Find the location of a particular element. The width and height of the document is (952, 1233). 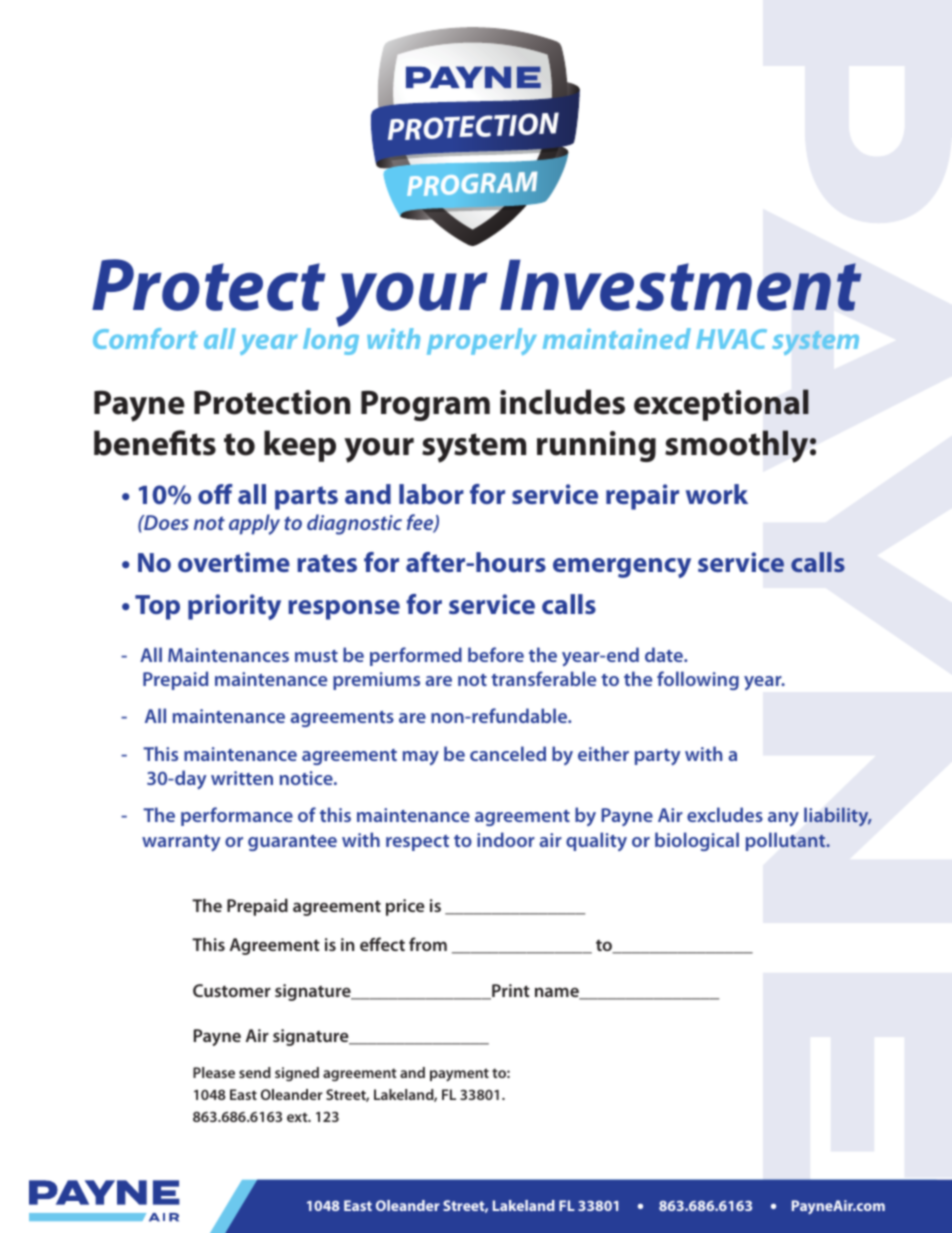

overtime is located at coordinates (234, 562).
